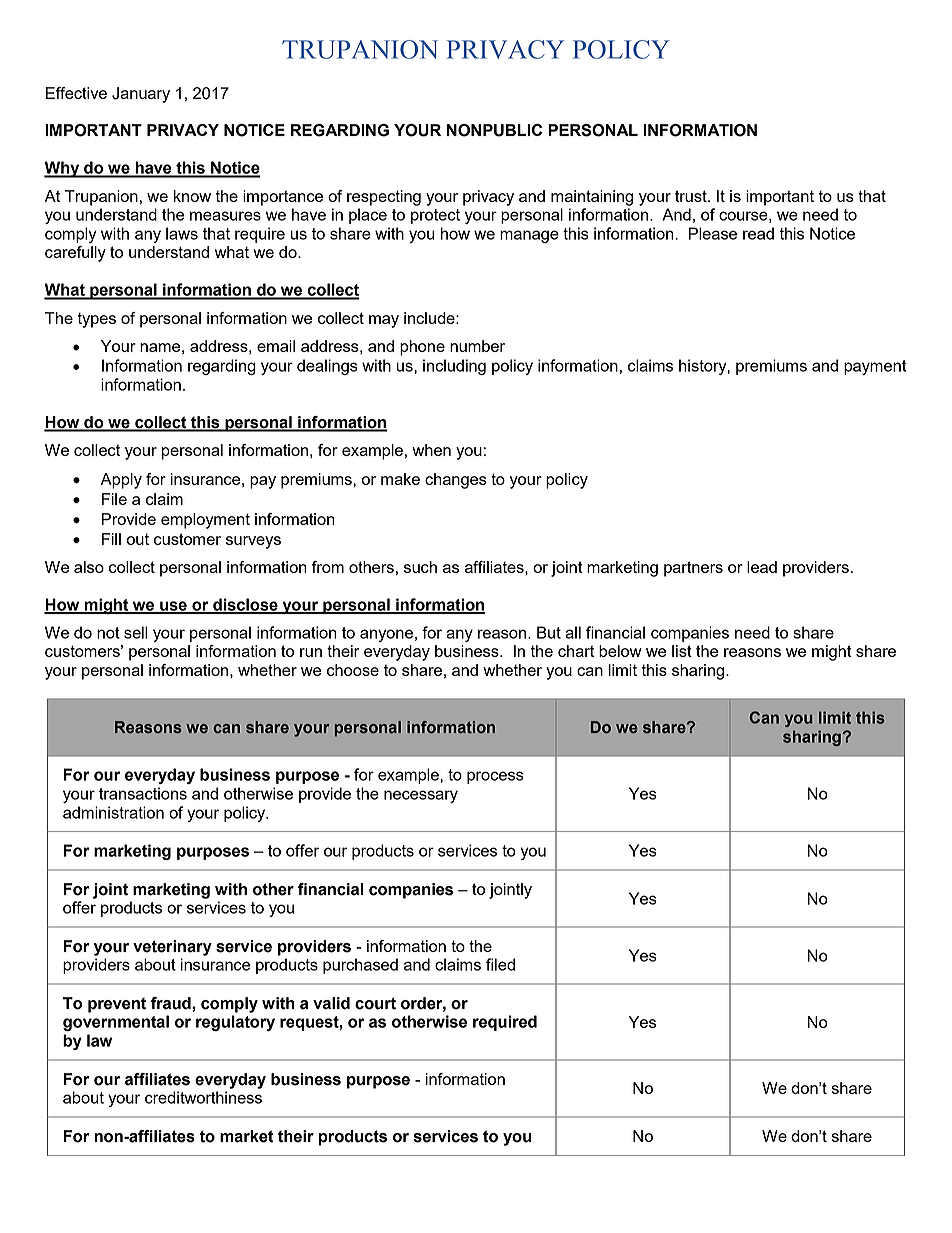 Image resolution: width=952 pixels, height=1233 pixels. I want to click on lead, so click(762, 567).
